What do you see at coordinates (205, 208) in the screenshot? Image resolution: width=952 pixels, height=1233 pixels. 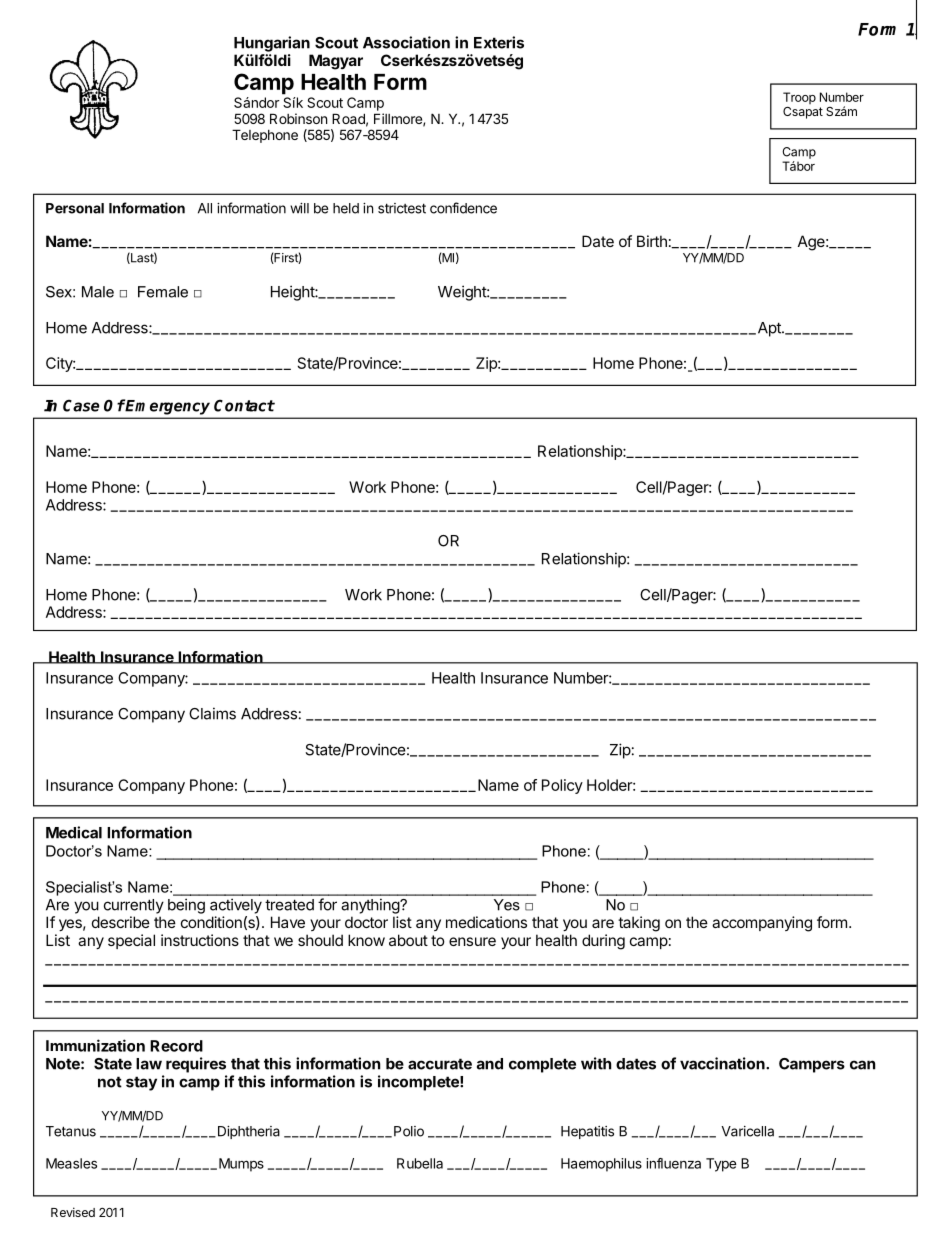 I see `All` at bounding box center [205, 208].
